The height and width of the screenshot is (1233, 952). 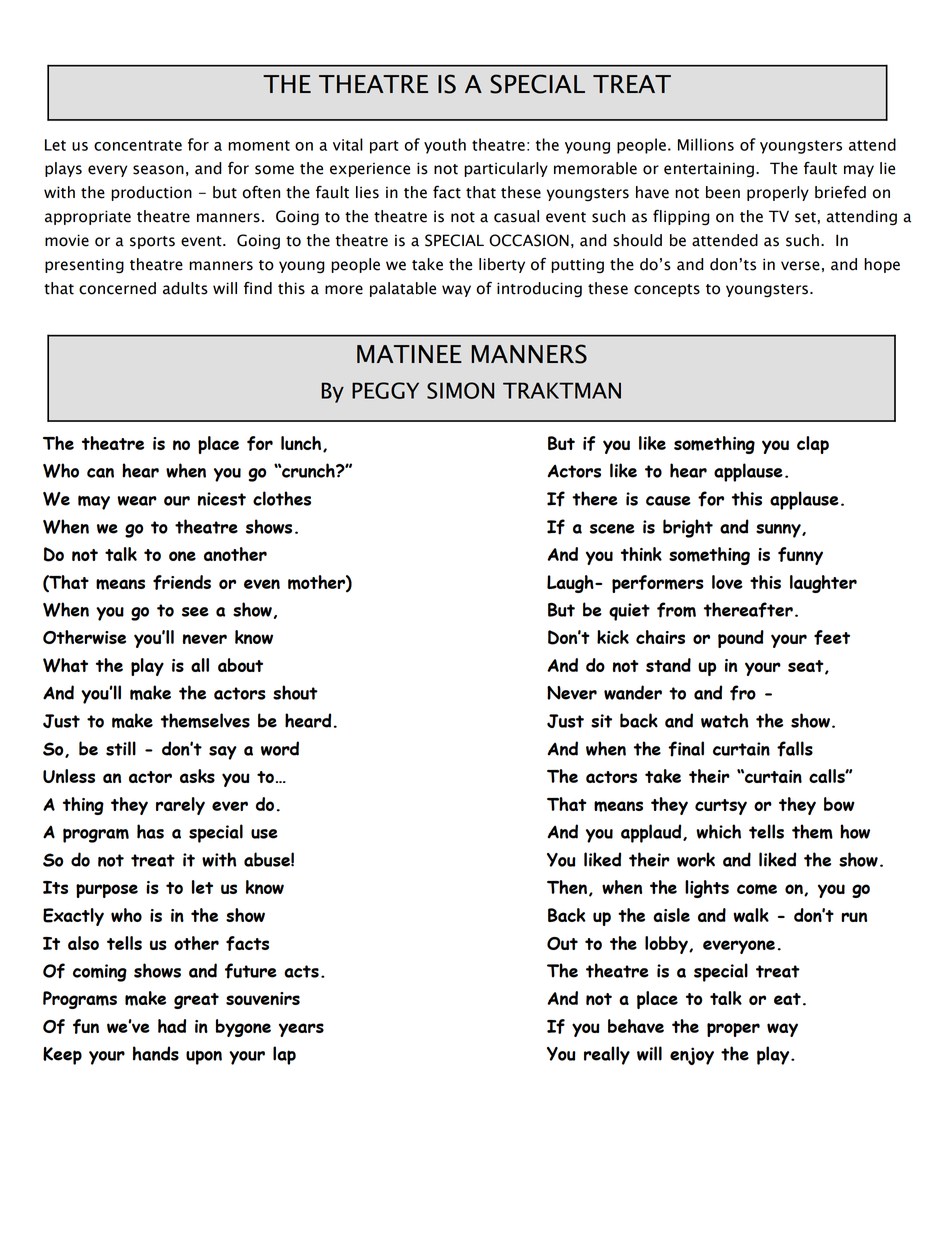 What do you see at coordinates (182, 582) in the screenshot?
I see `friends` at bounding box center [182, 582].
